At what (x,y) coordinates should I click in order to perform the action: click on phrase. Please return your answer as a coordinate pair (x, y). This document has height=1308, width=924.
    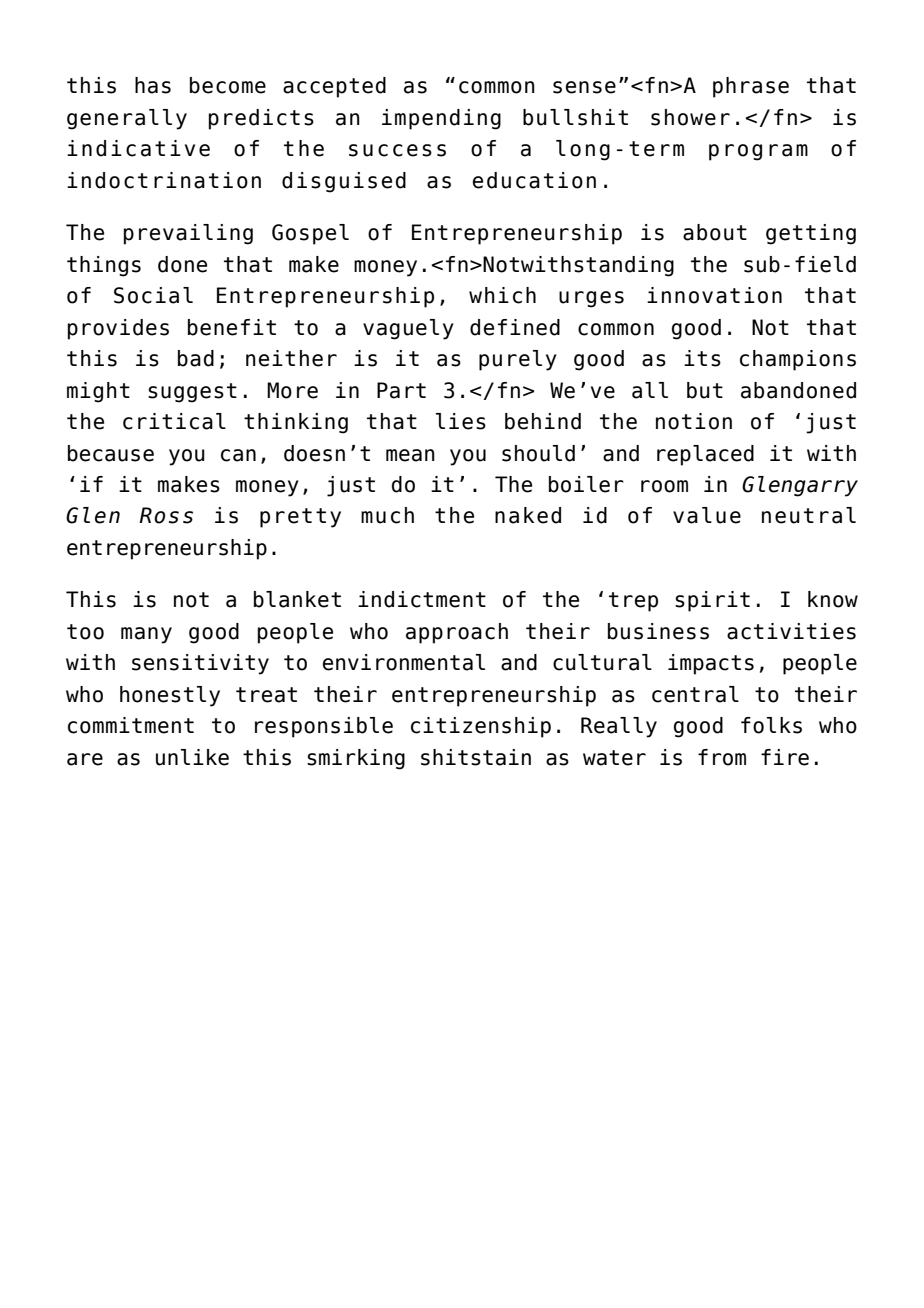
    Looking at the image, I should click on (751, 87).
